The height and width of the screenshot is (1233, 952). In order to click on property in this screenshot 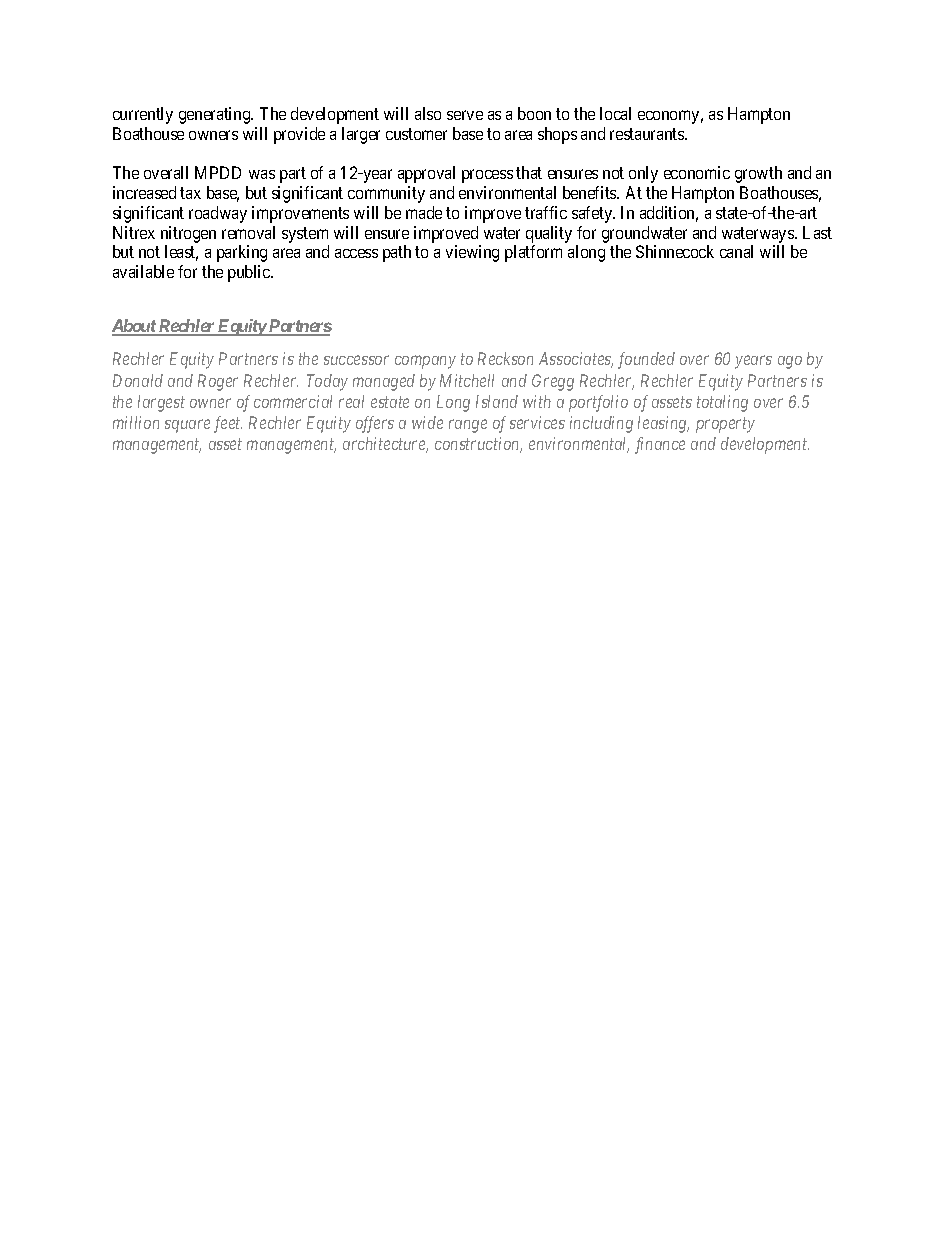, I will do `click(725, 425)`.
